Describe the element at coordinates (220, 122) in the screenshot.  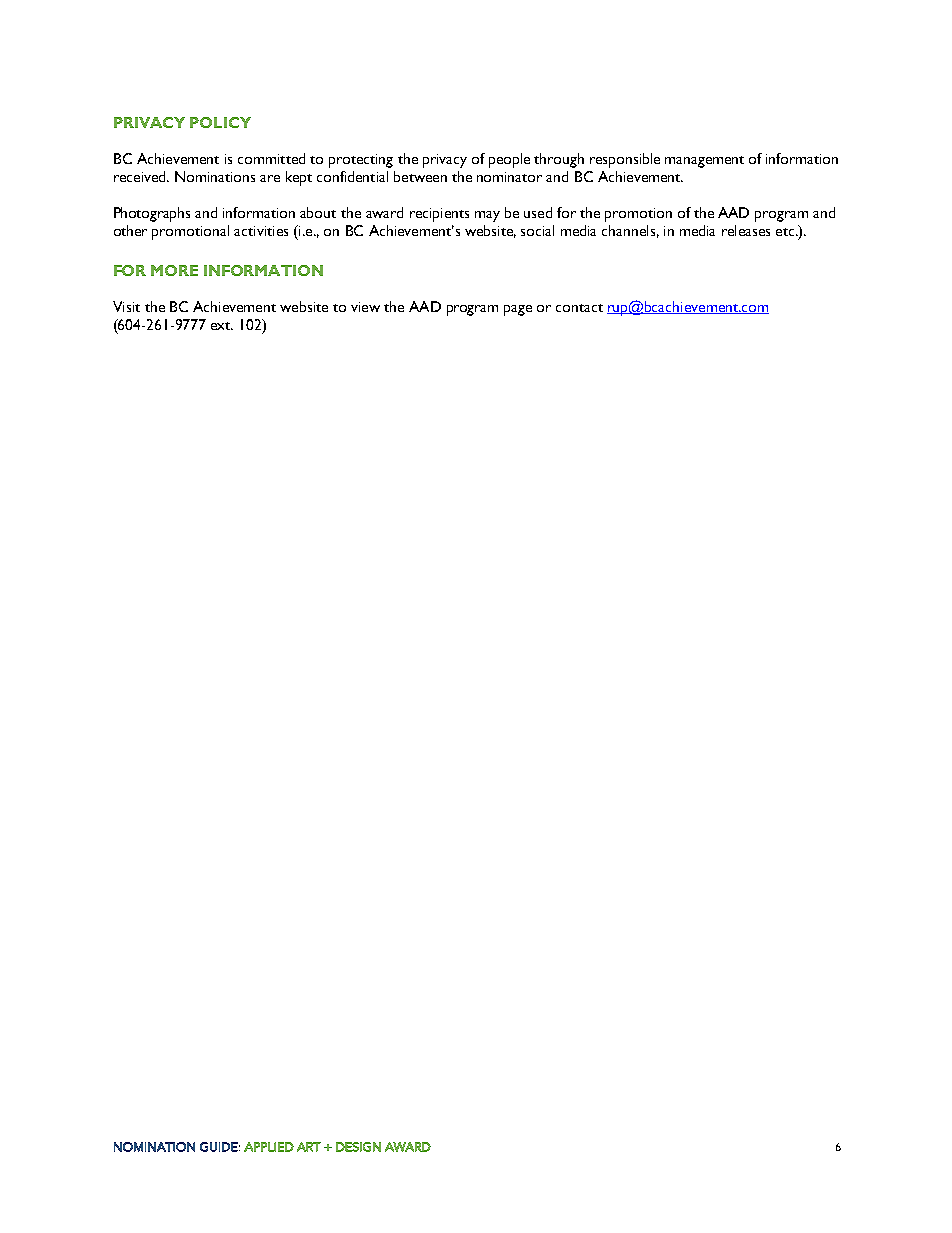
I see `POLICY` at that location.
